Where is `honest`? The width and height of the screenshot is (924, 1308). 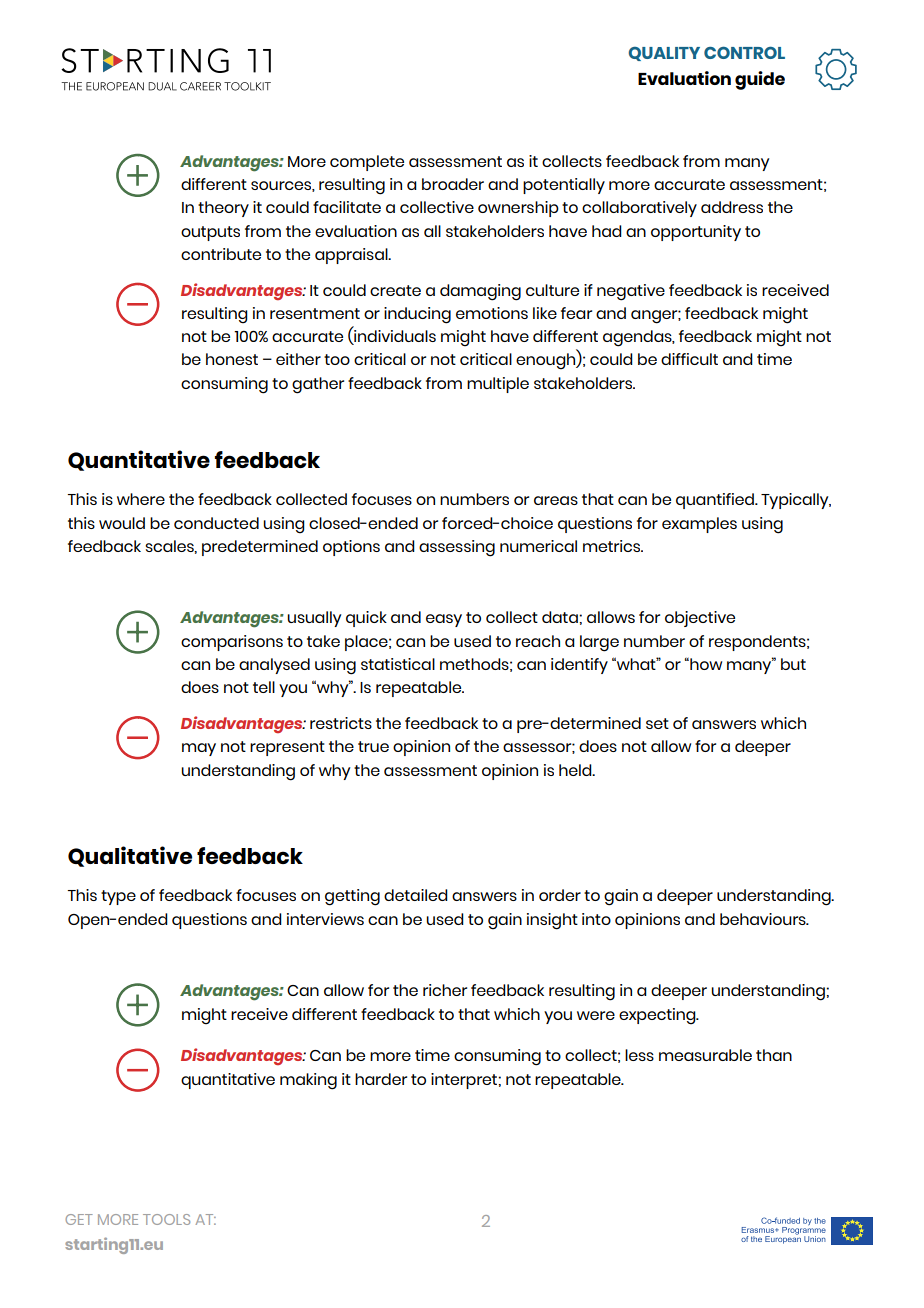 honest is located at coordinates (232, 359).
